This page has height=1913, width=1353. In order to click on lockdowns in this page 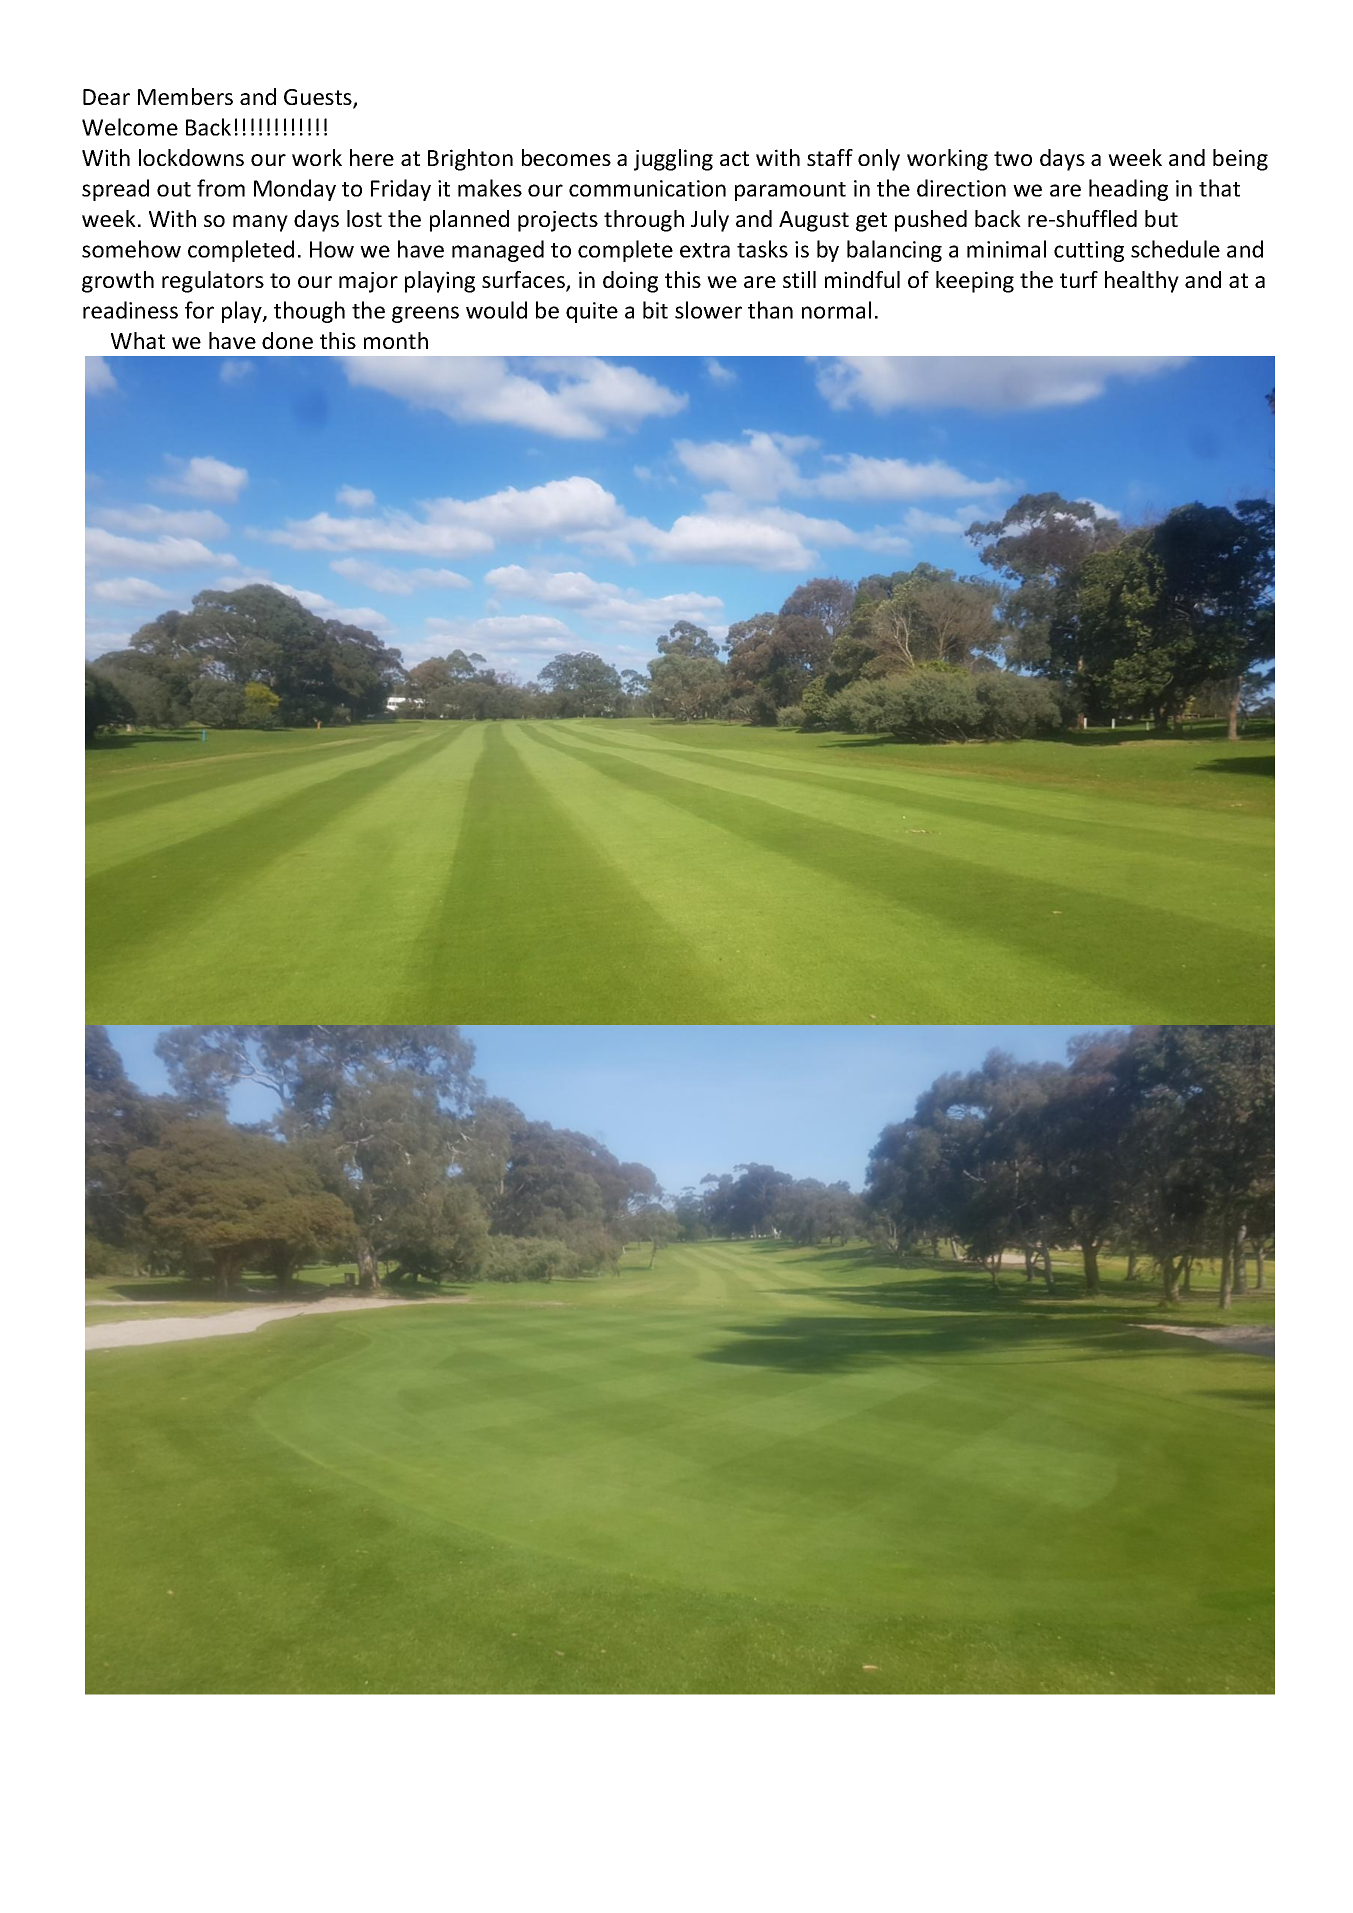, I will do `click(191, 157)`.
